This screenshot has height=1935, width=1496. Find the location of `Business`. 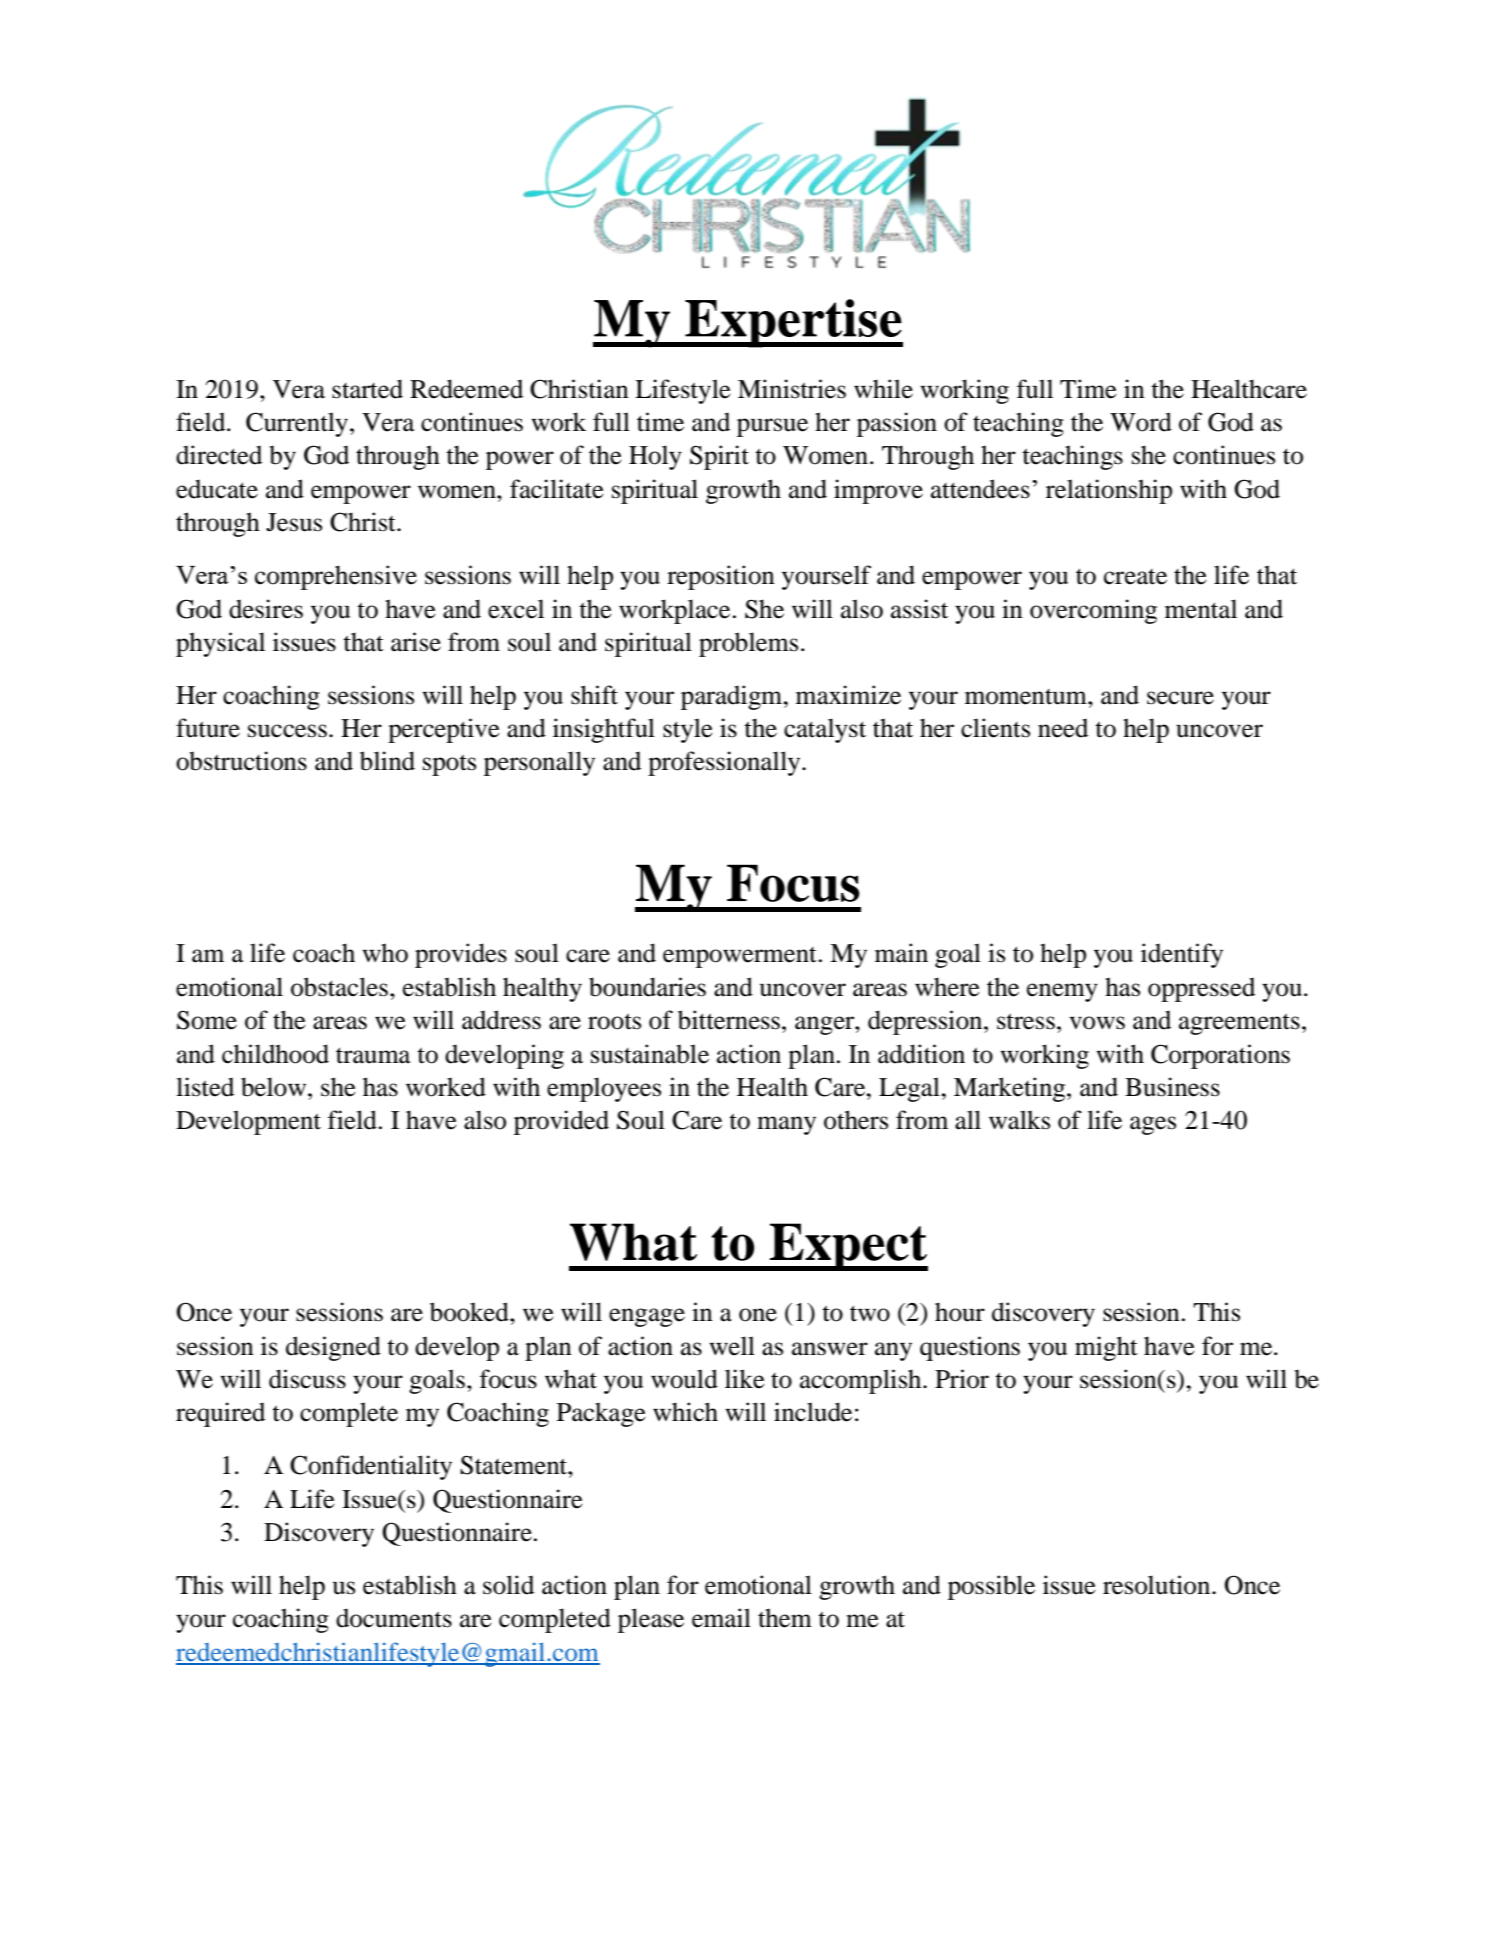

Business is located at coordinates (1172, 1087).
